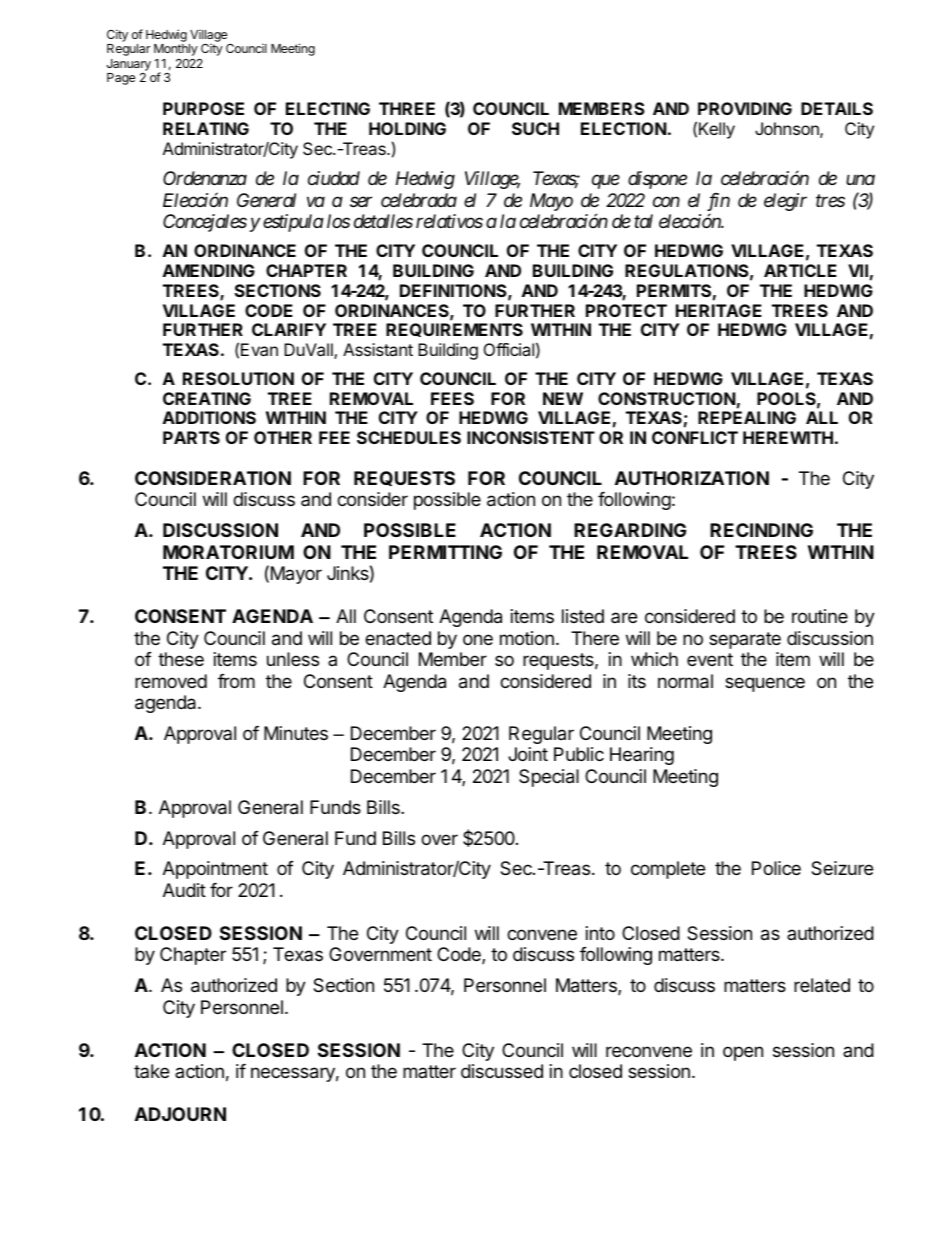 Image resolution: width=952 pixels, height=1233 pixels. What do you see at coordinates (454, 330) in the page?
I see `REQUIREMENTS` at bounding box center [454, 330].
